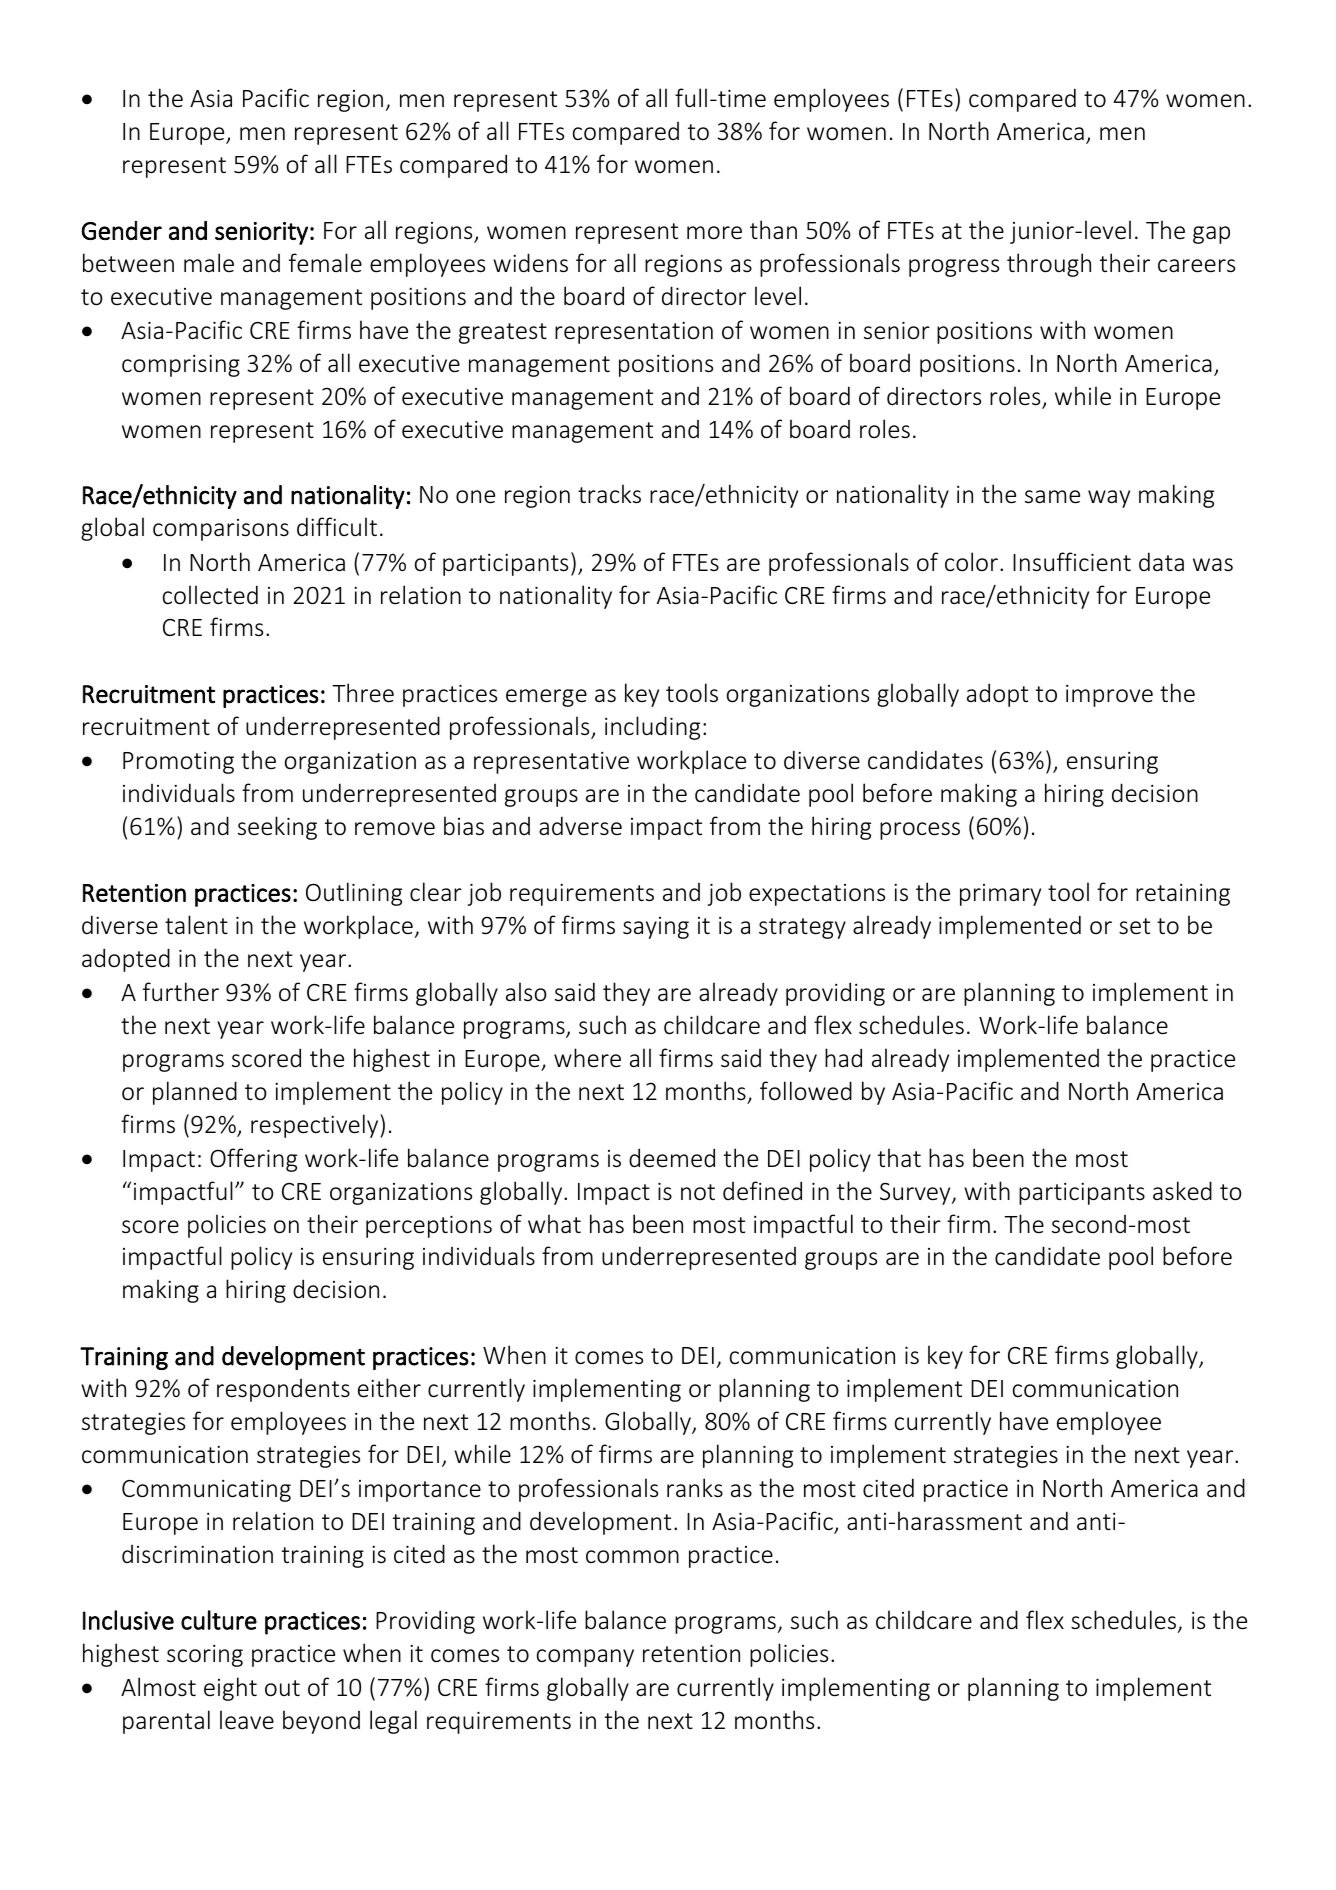 The width and height of the document is (1336, 1890). Describe the element at coordinates (656, 928) in the document. I see `saying` at that location.
